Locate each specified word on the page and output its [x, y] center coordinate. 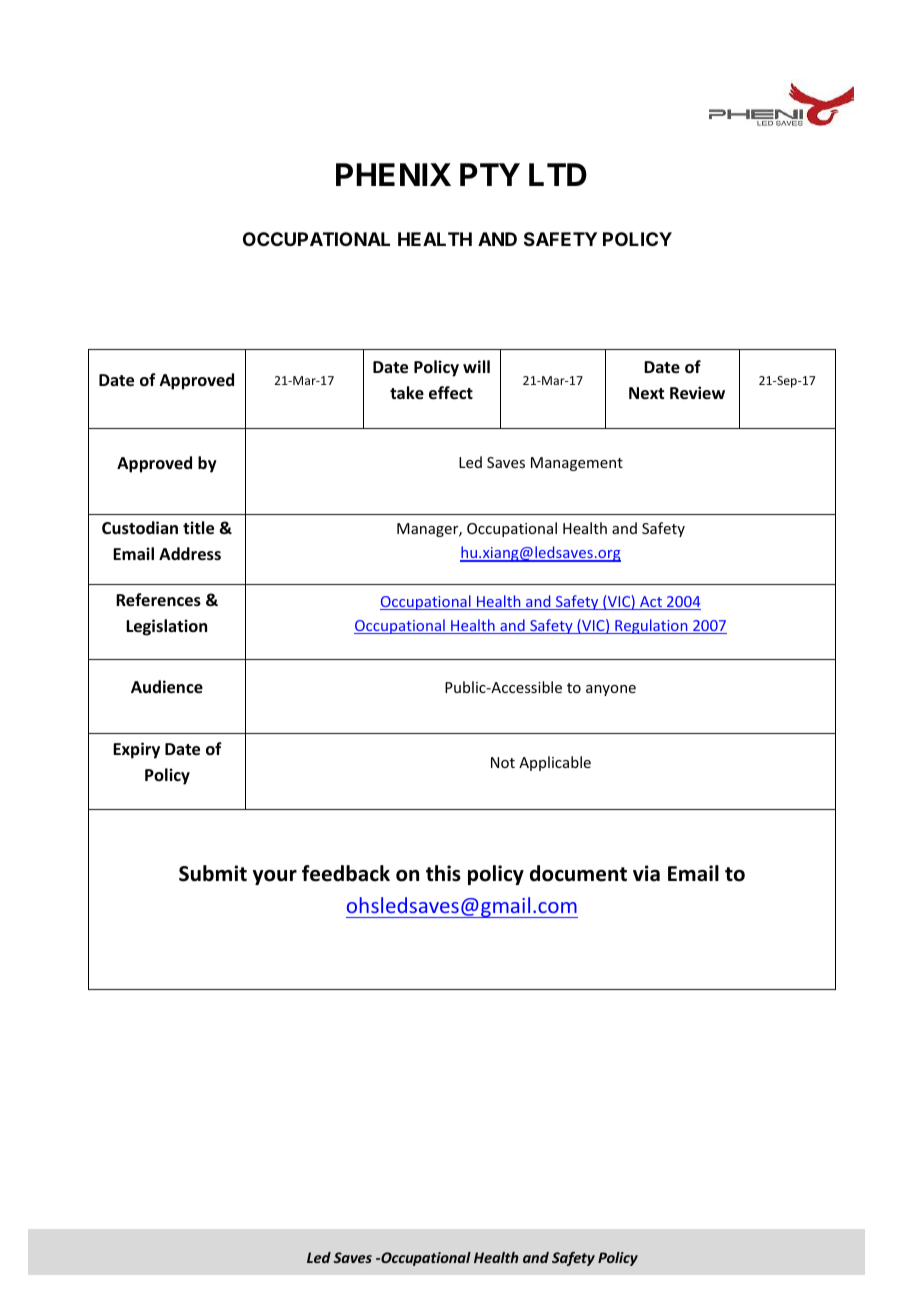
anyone [611, 690]
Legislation [166, 627]
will [476, 366]
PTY [490, 174]
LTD [558, 174]
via [646, 873]
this [443, 873]
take [407, 393]
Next [646, 393]
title [198, 528]
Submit [213, 873]
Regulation [651, 626]
